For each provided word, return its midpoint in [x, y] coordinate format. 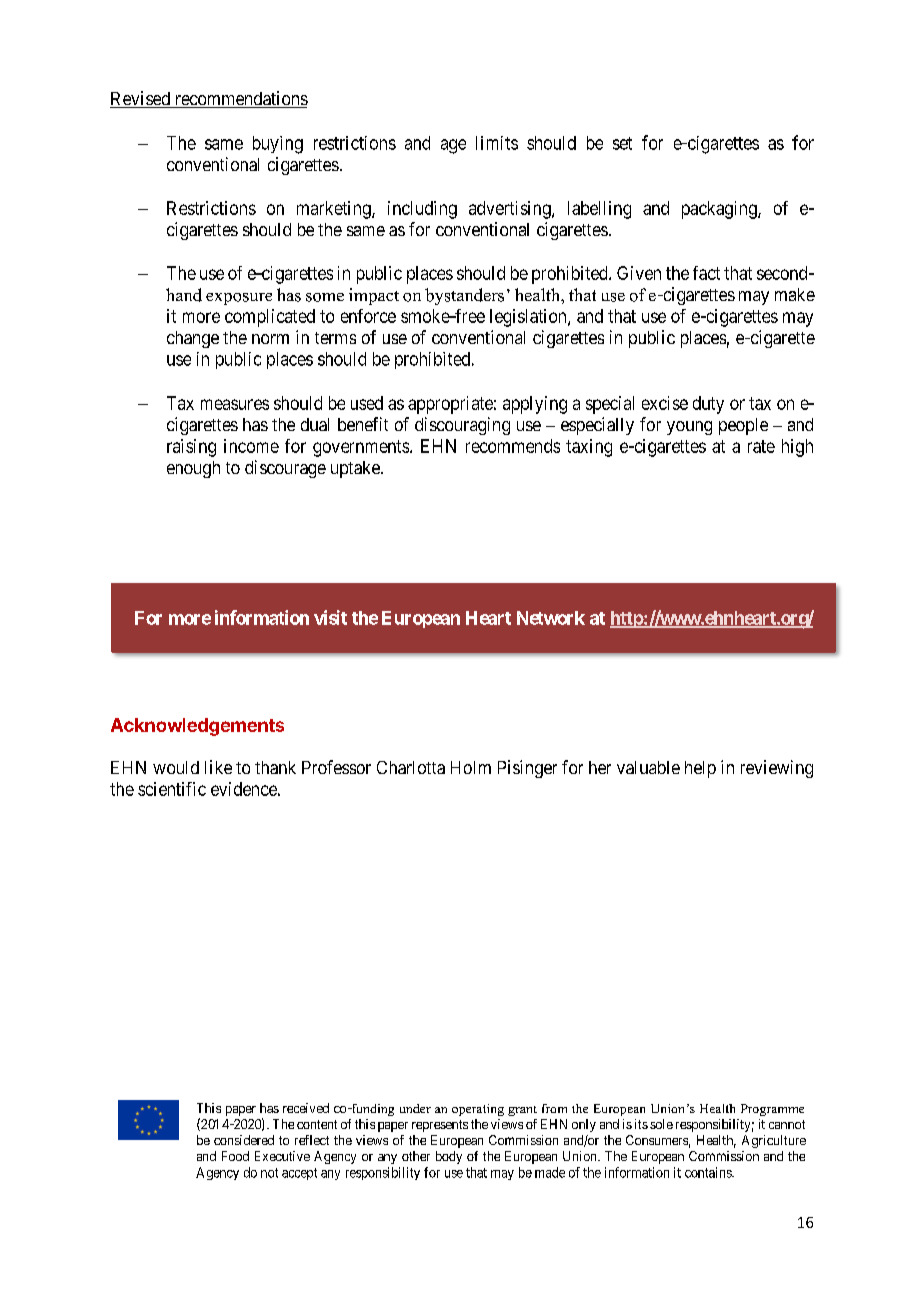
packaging [720, 210]
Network [551, 618]
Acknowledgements [197, 727]
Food [235, 1156]
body [449, 1157]
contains [709, 1172]
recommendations [240, 99]
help [700, 769]
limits [497, 143]
